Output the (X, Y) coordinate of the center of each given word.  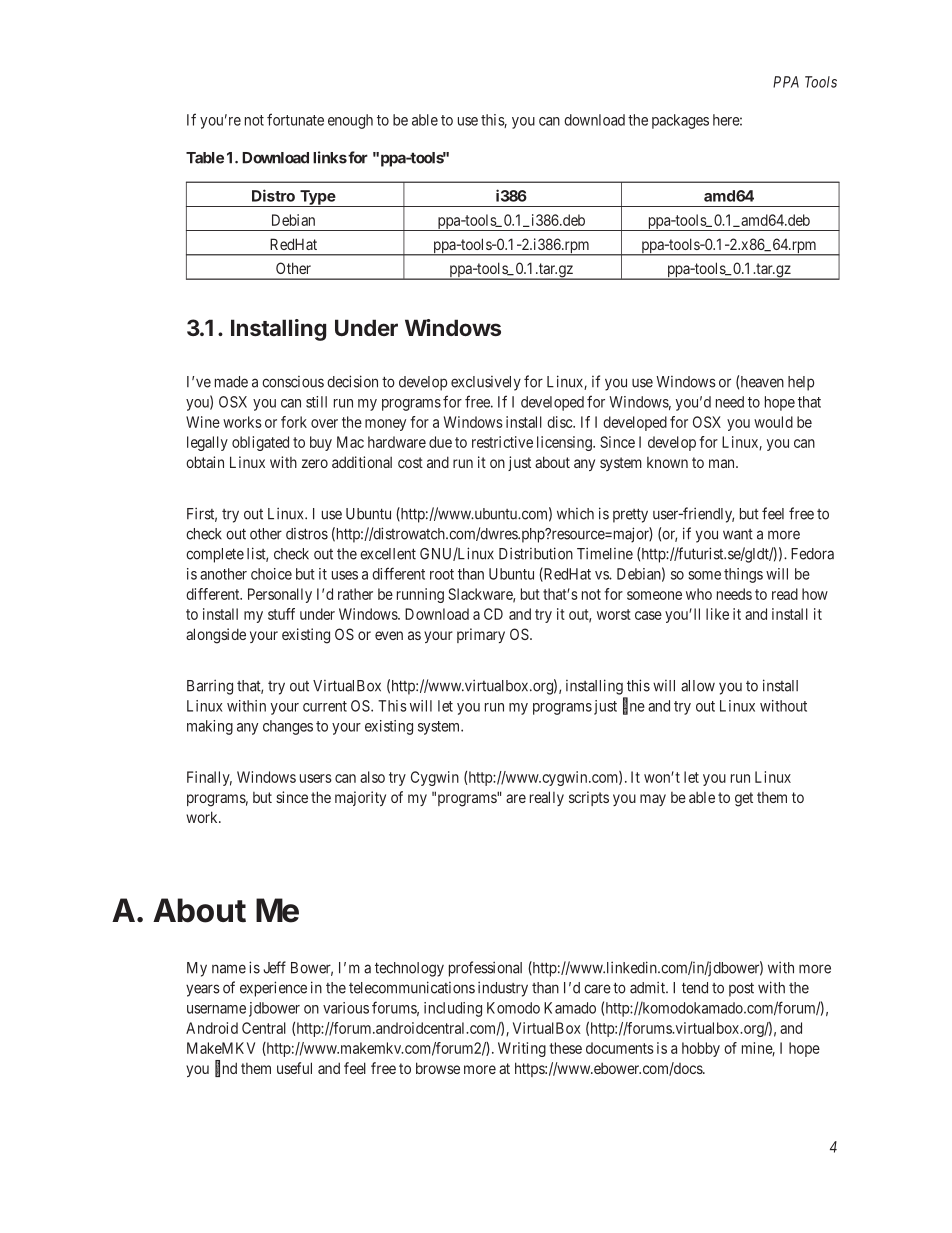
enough (350, 121)
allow (698, 686)
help (801, 383)
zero (315, 463)
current (325, 706)
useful (294, 1068)
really (547, 798)
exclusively (486, 383)
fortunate (295, 119)
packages (680, 121)
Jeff (274, 967)
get (744, 799)
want (738, 534)
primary (481, 635)
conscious (293, 382)
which (575, 514)
